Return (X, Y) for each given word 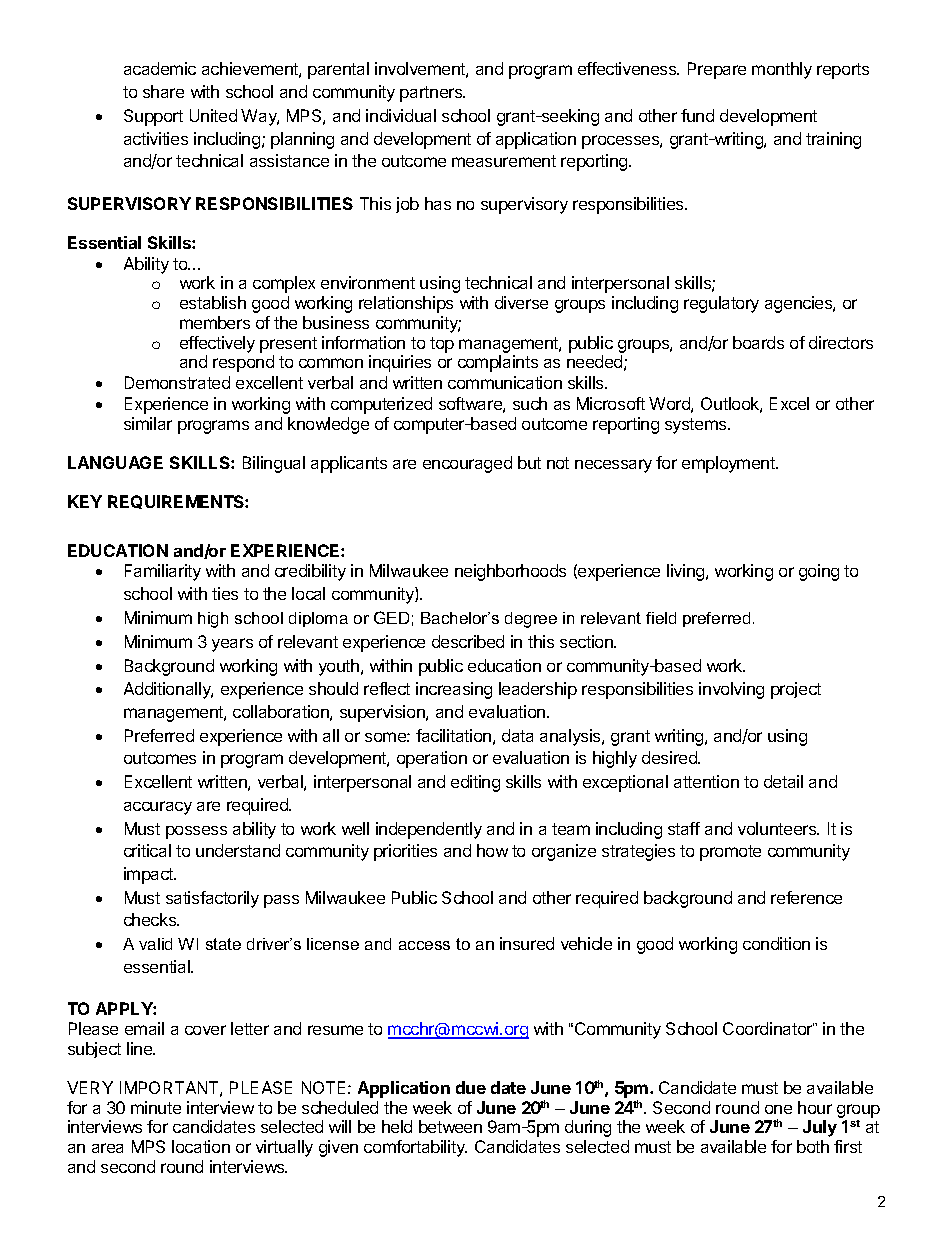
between (450, 1126)
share (163, 91)
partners (432, 94)
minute (156, 1107)
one (778, 1109)
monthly (782, 70)
